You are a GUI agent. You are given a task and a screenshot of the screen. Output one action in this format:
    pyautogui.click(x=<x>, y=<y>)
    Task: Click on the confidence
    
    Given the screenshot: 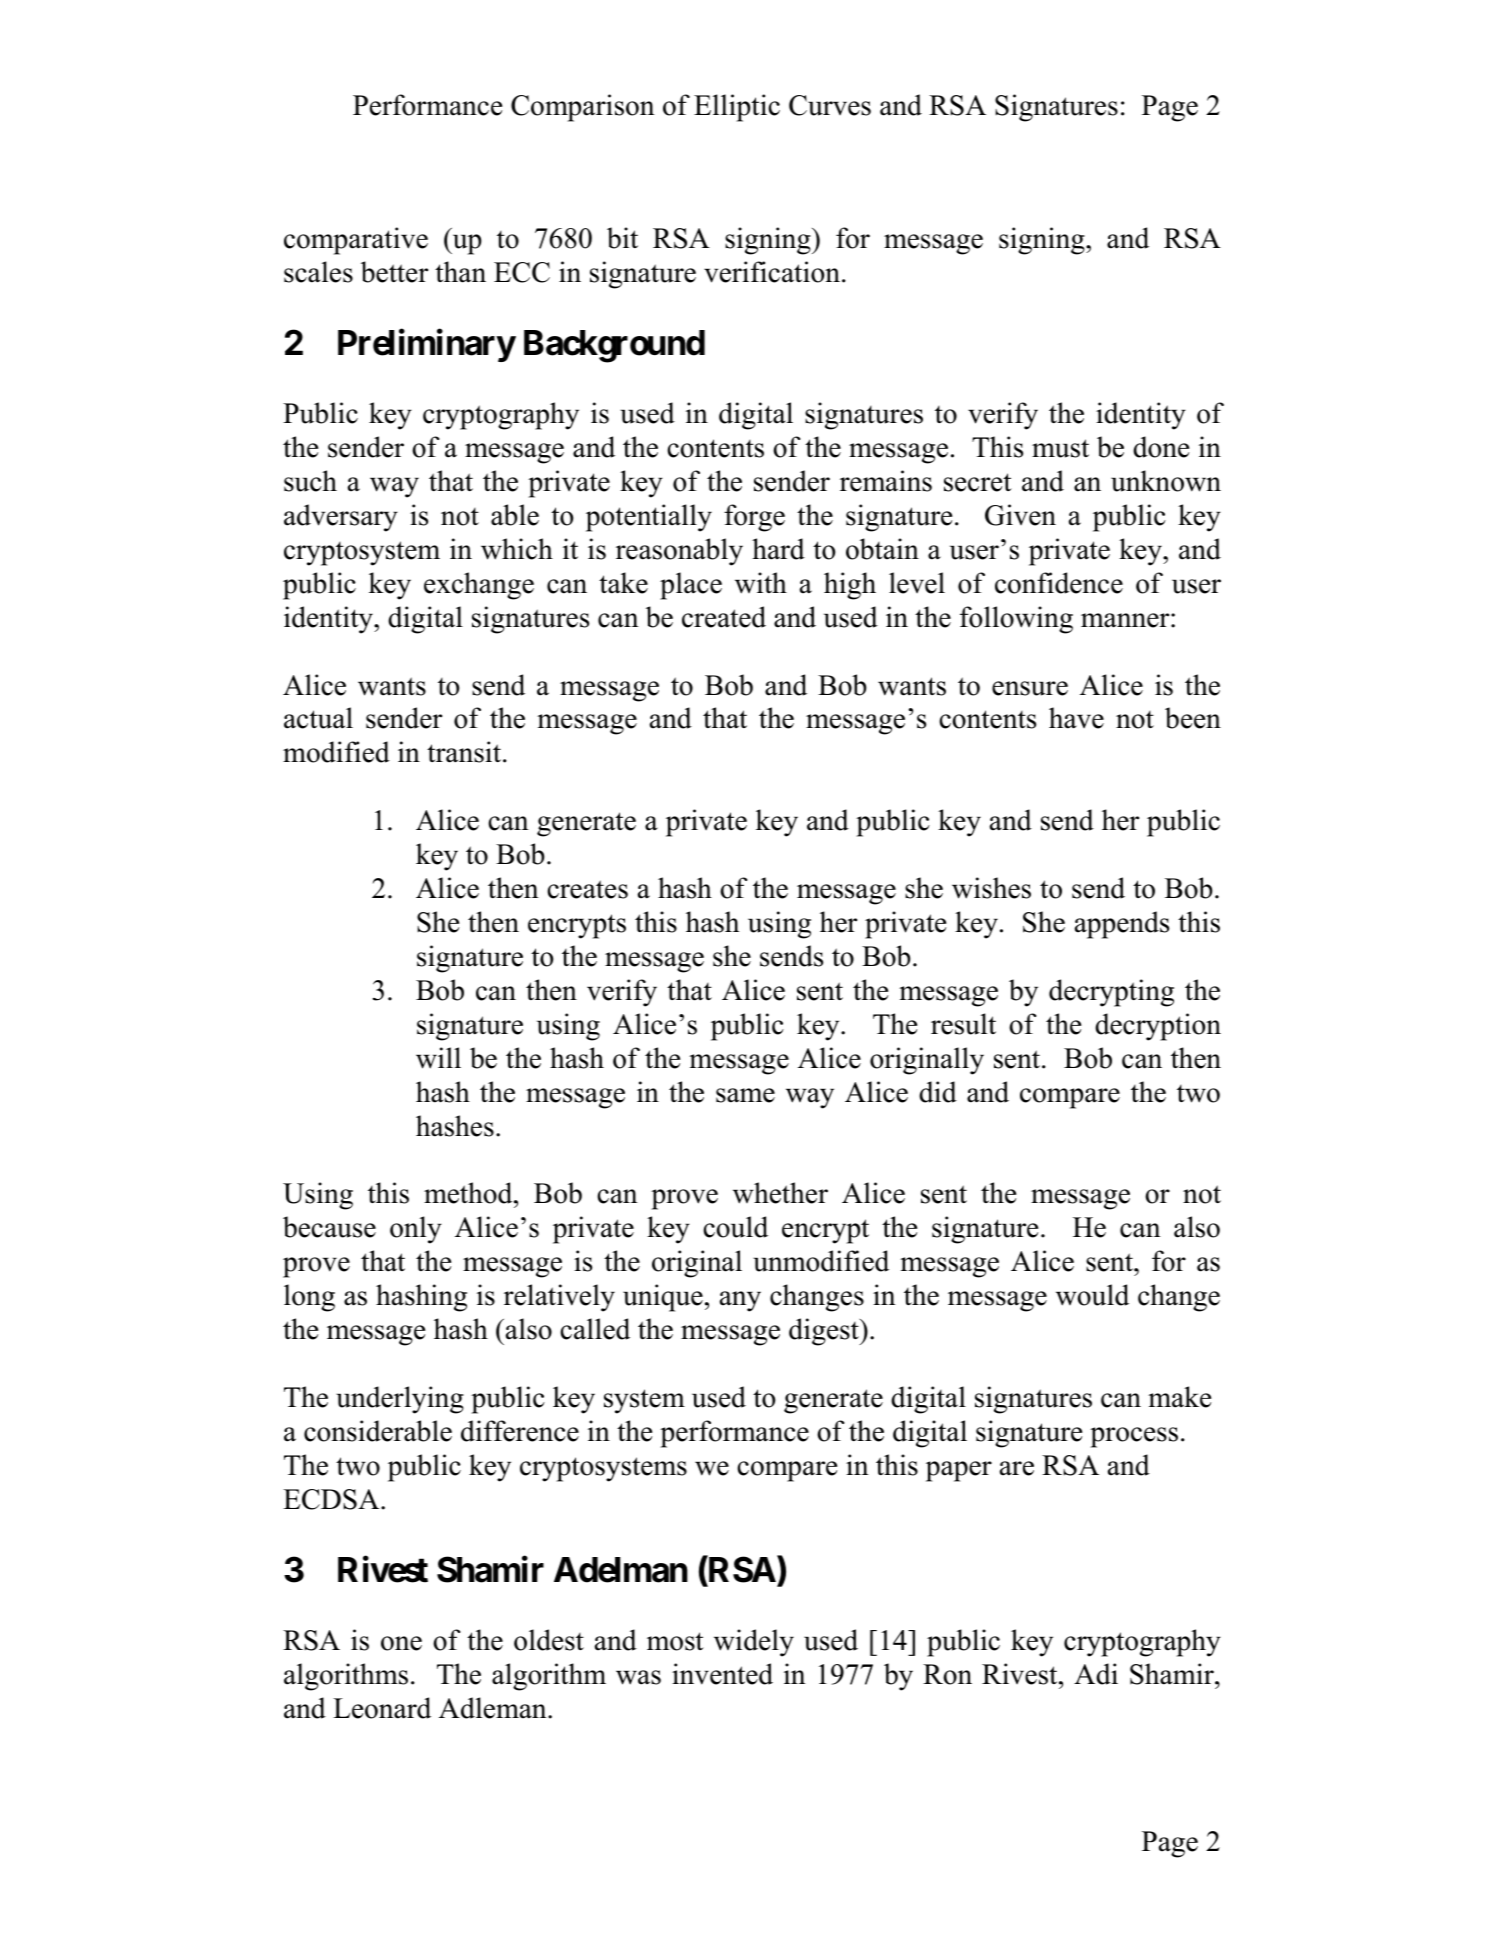 What is the action you would take?
    pyautogui.click(x=1059, y=583)
